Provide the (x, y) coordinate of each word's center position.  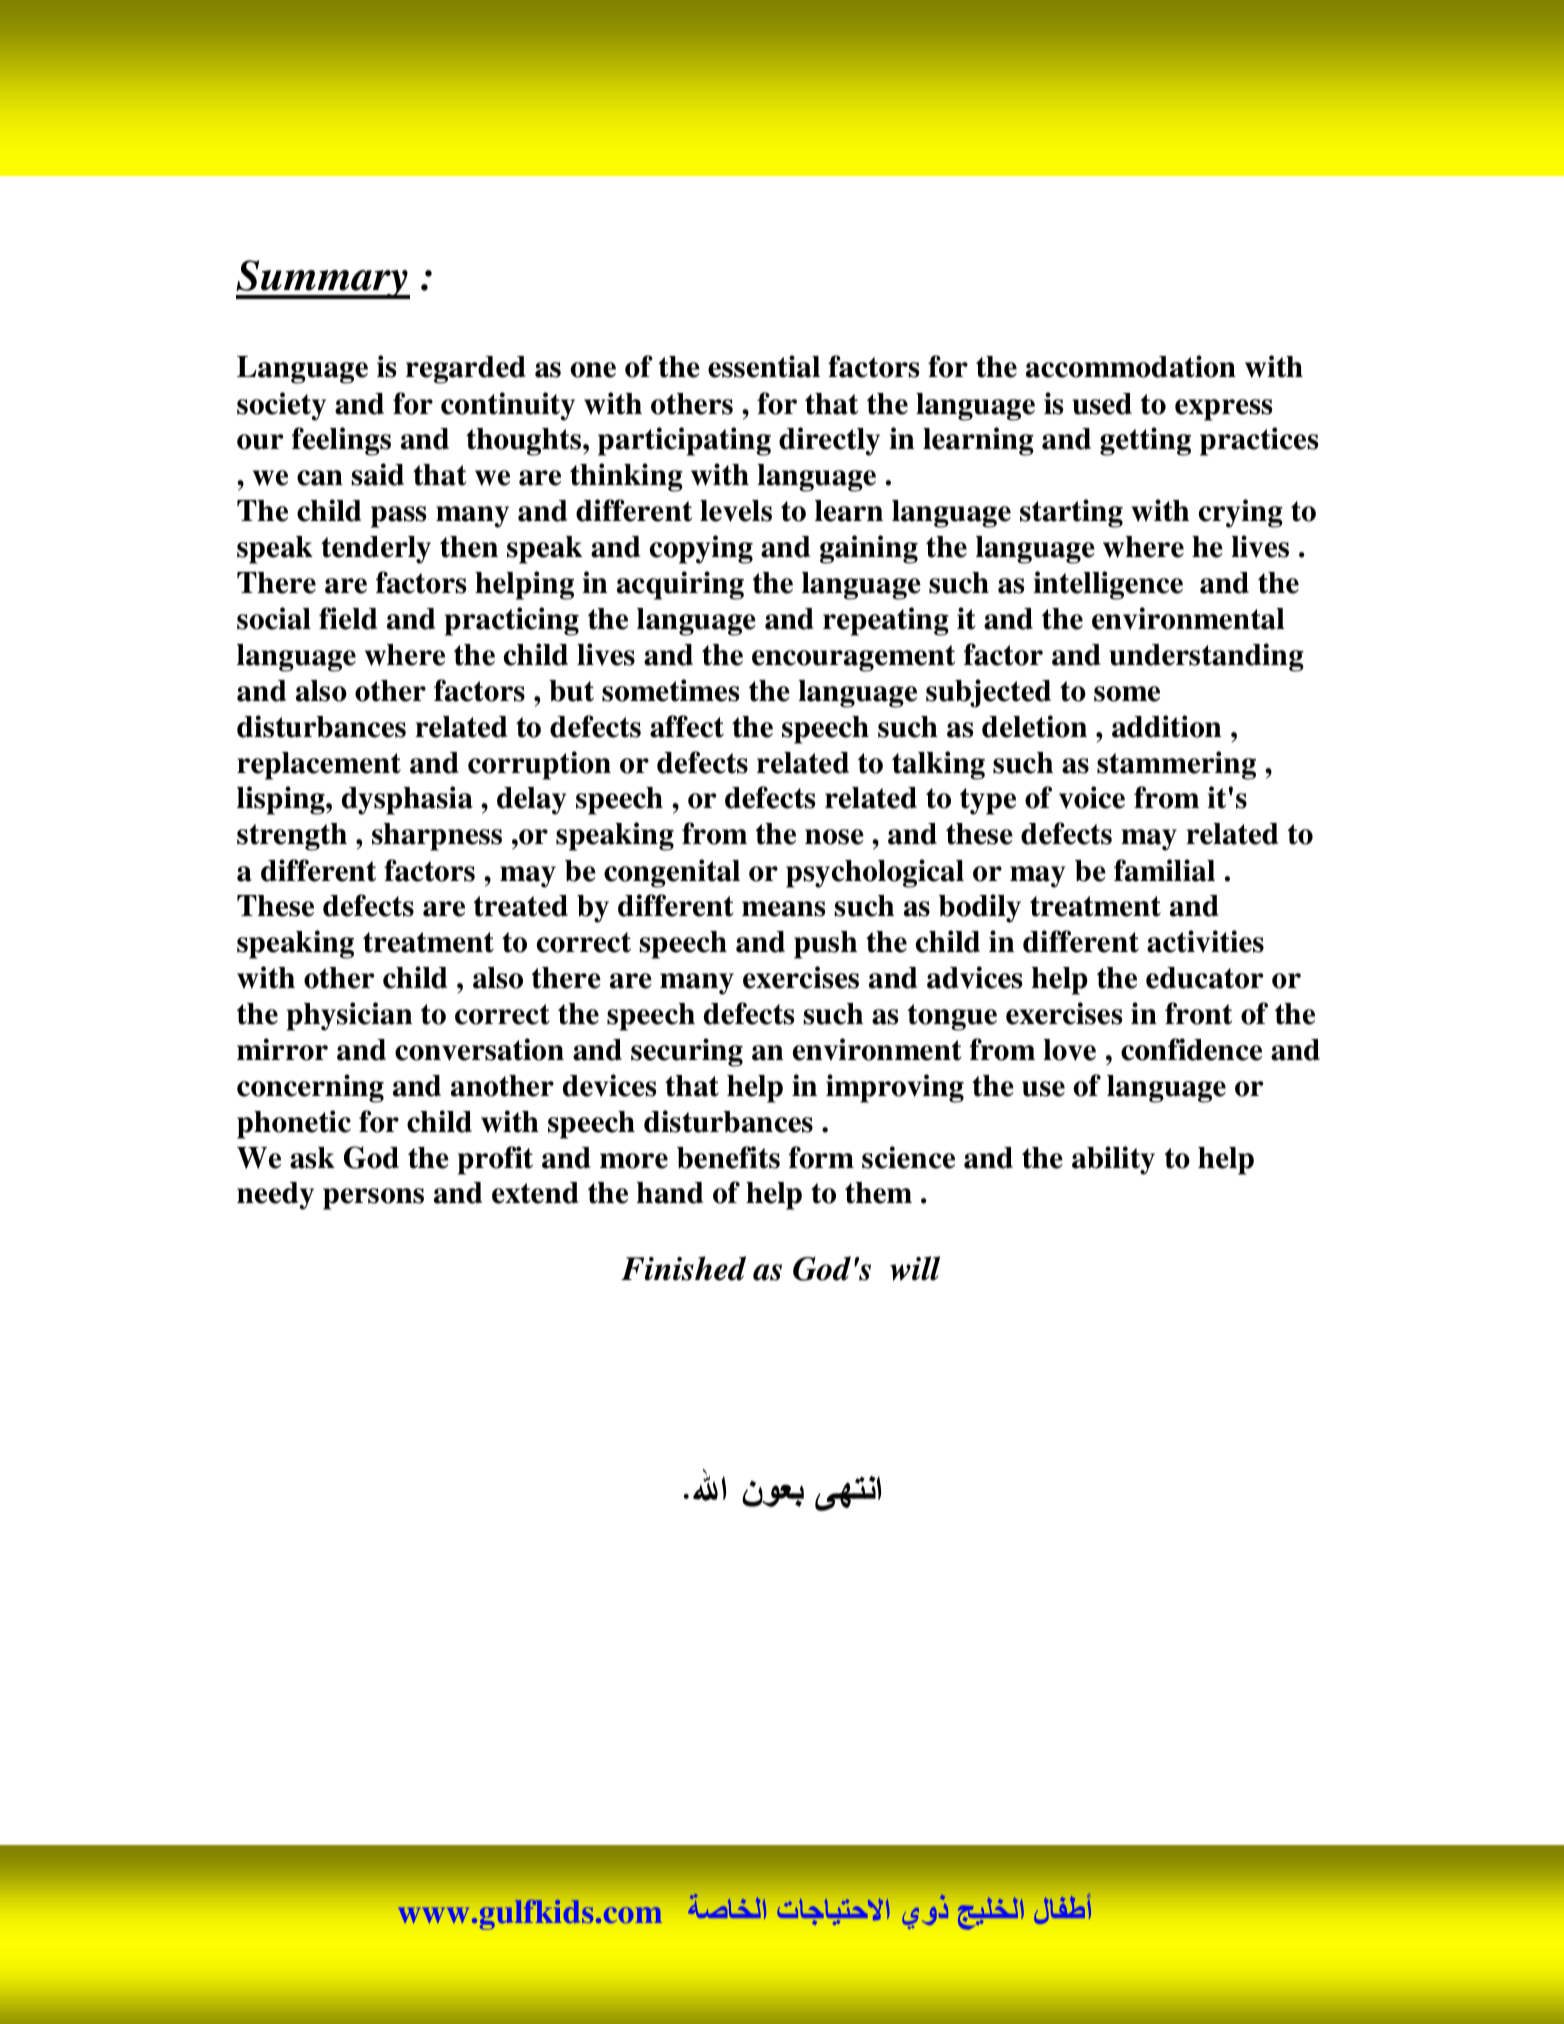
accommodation (1131, 366)
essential (764, 366)
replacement (319, 766)
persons (373, 1199)
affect (687, 726)
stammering (1176, 765)
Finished (683, 1268)
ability (1113, 1160)
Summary (323, 279)
